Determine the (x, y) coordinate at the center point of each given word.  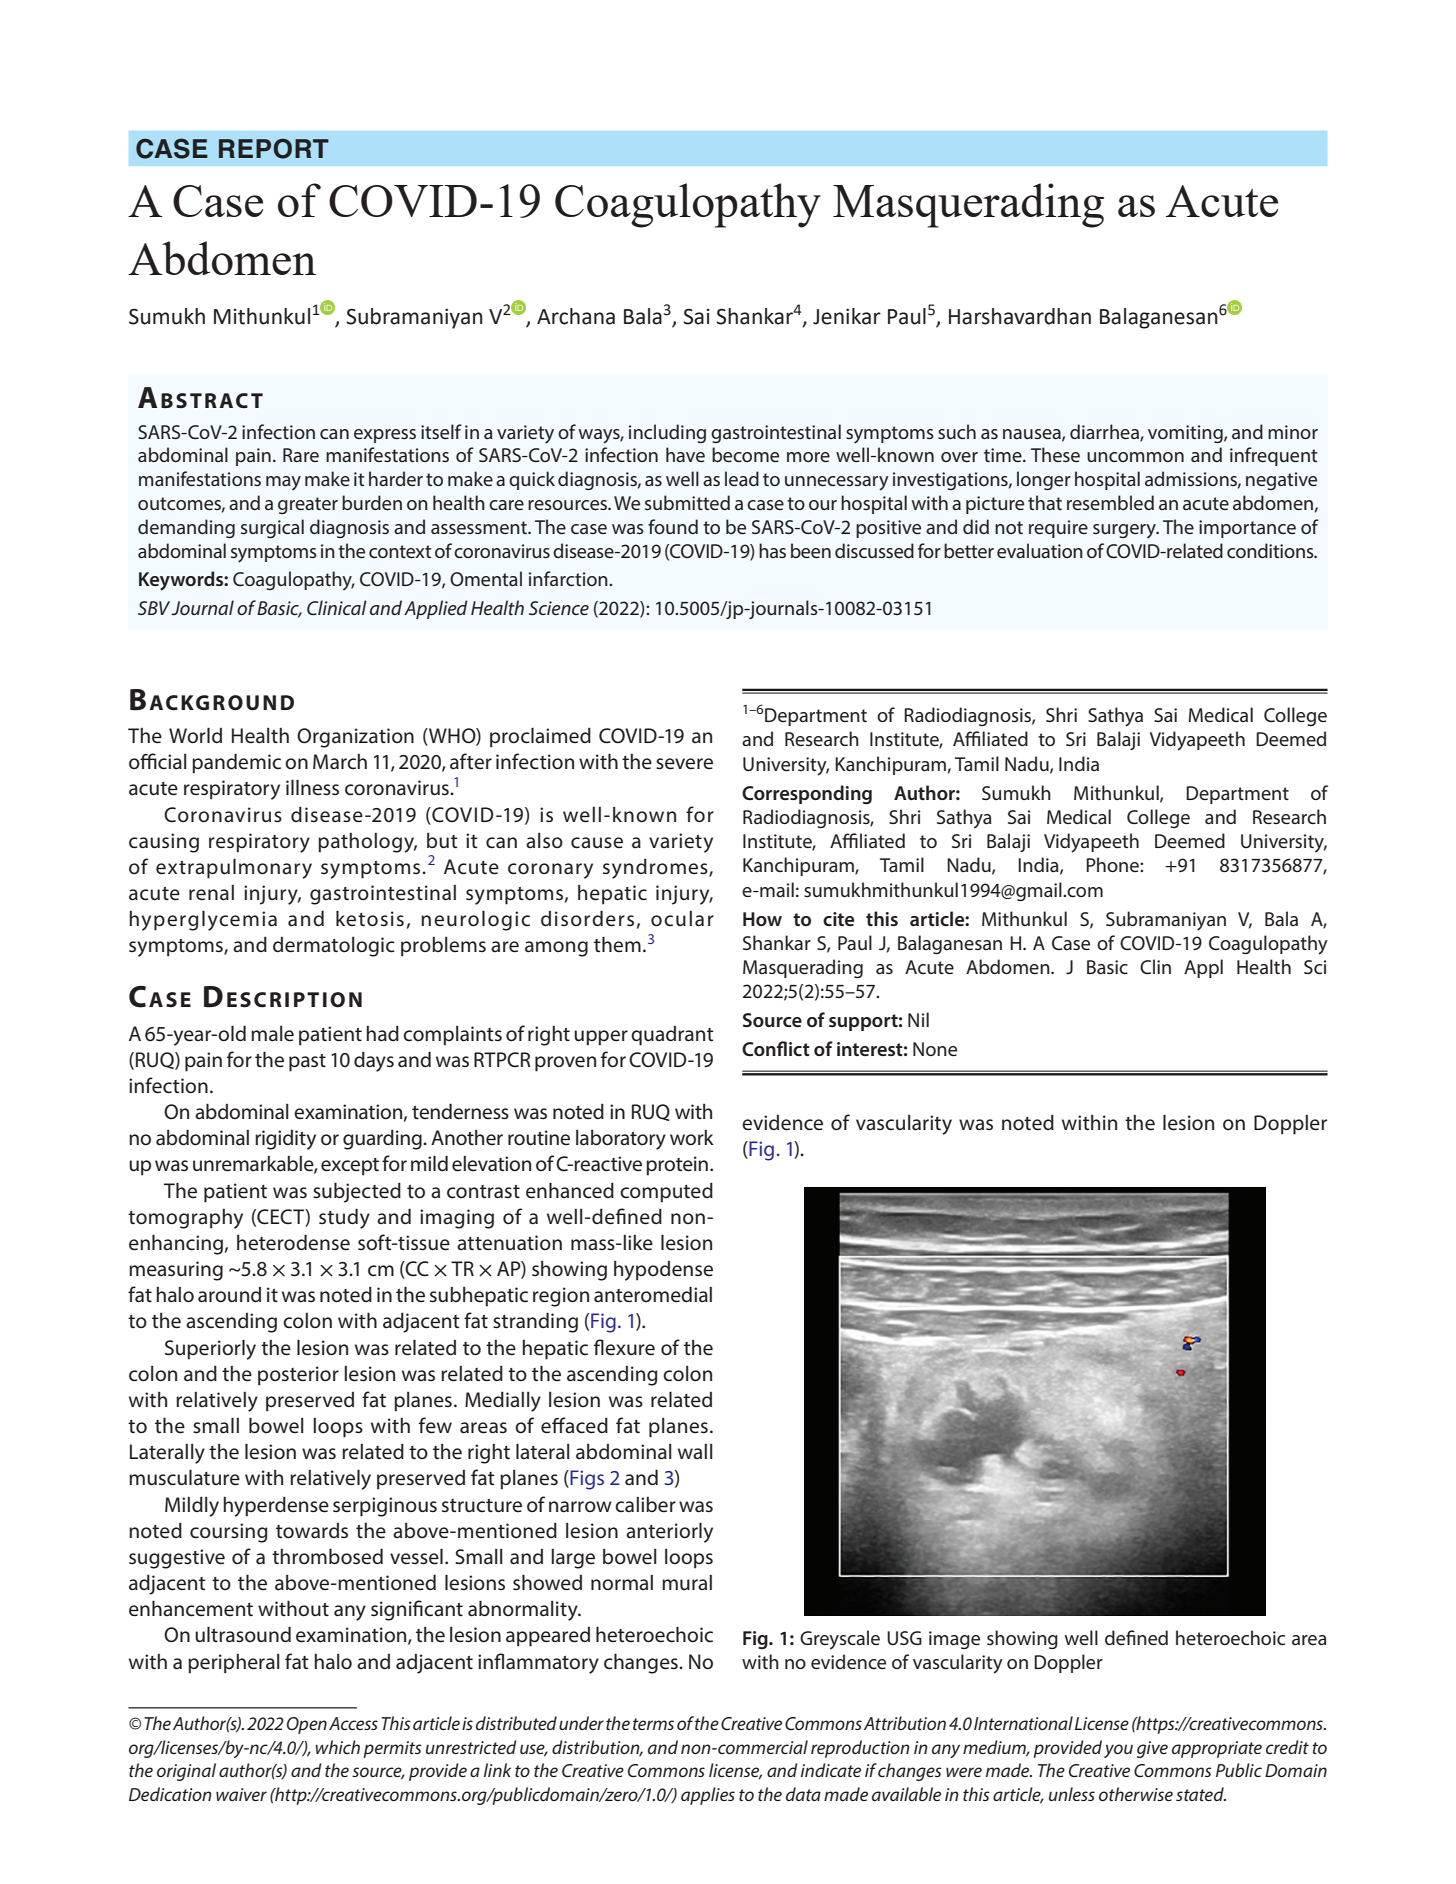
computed (666, 1192)
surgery (1126, 531)
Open (307, 1725)
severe (684, 764)
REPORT (274, 148)
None (935, 1049)
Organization (355, 738)
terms (653, 1724)
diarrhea (1105, 432)
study (344, 1218)
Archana (576, 316)
